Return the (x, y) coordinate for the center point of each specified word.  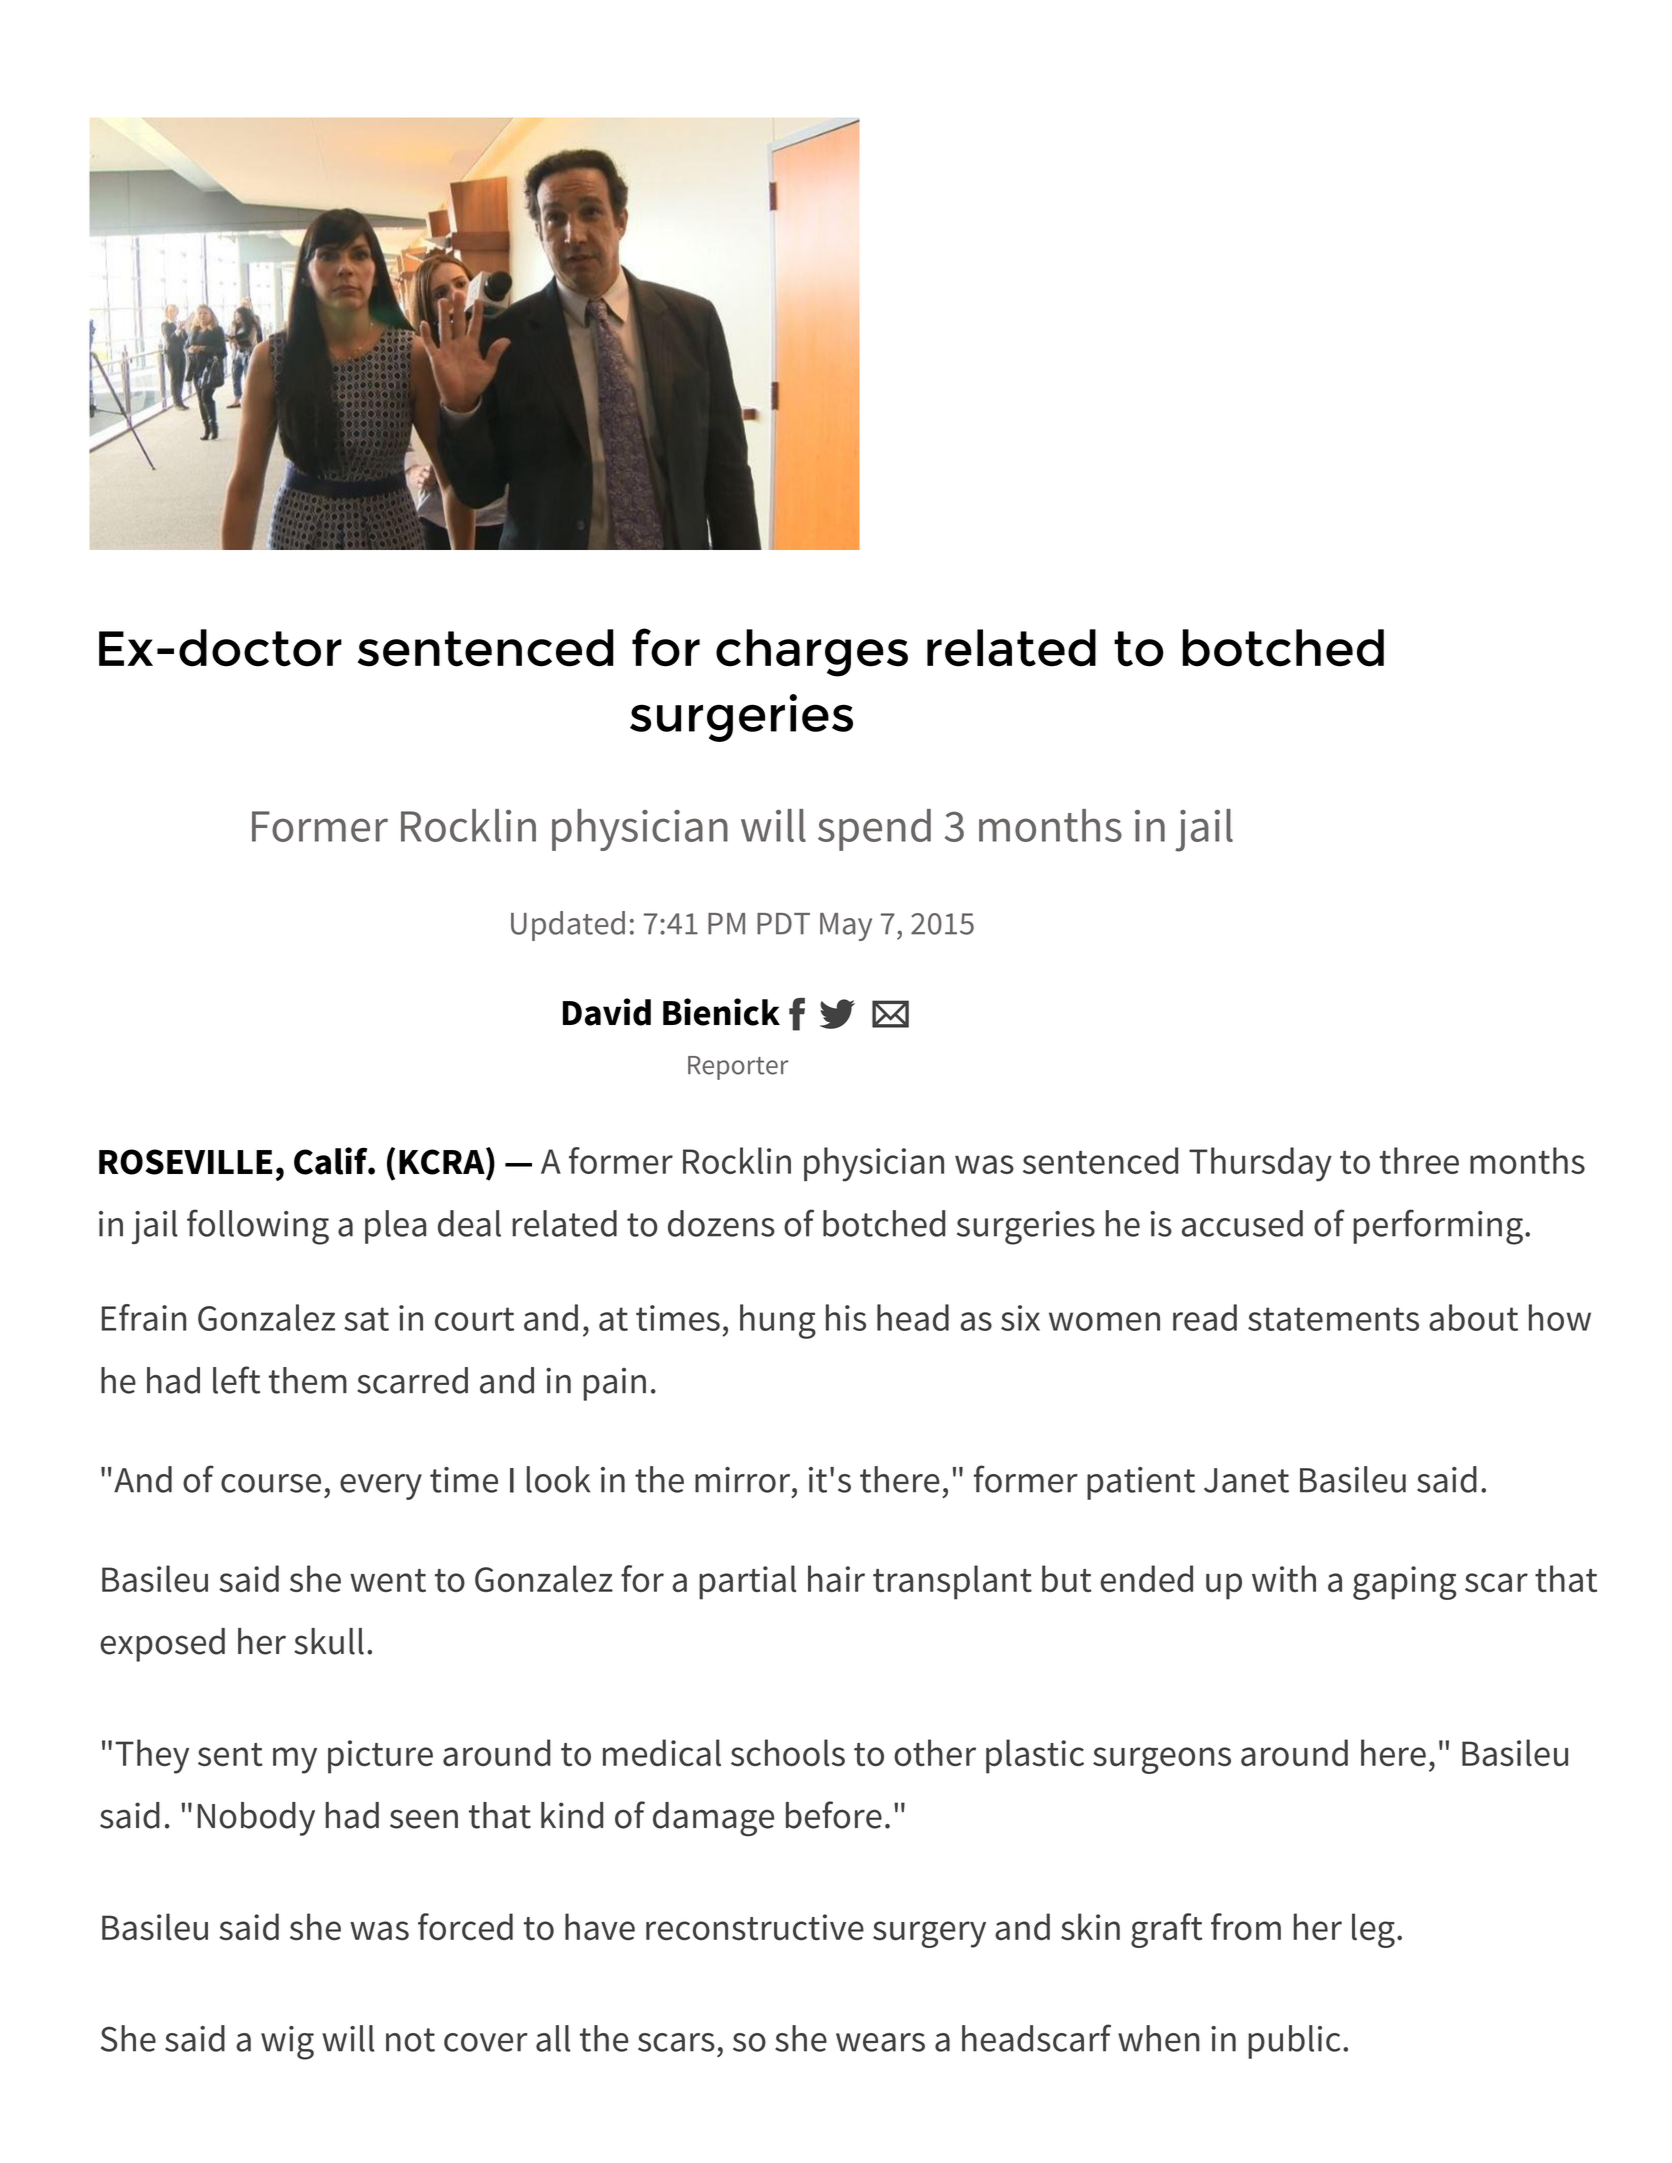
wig (287, 2043)
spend (874, 830)
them (308, 1380)
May (846, 927)
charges (812, 653)
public (1294, 2042)
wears (880, 2042)
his (846, 1317)
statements (1333, 1319)
